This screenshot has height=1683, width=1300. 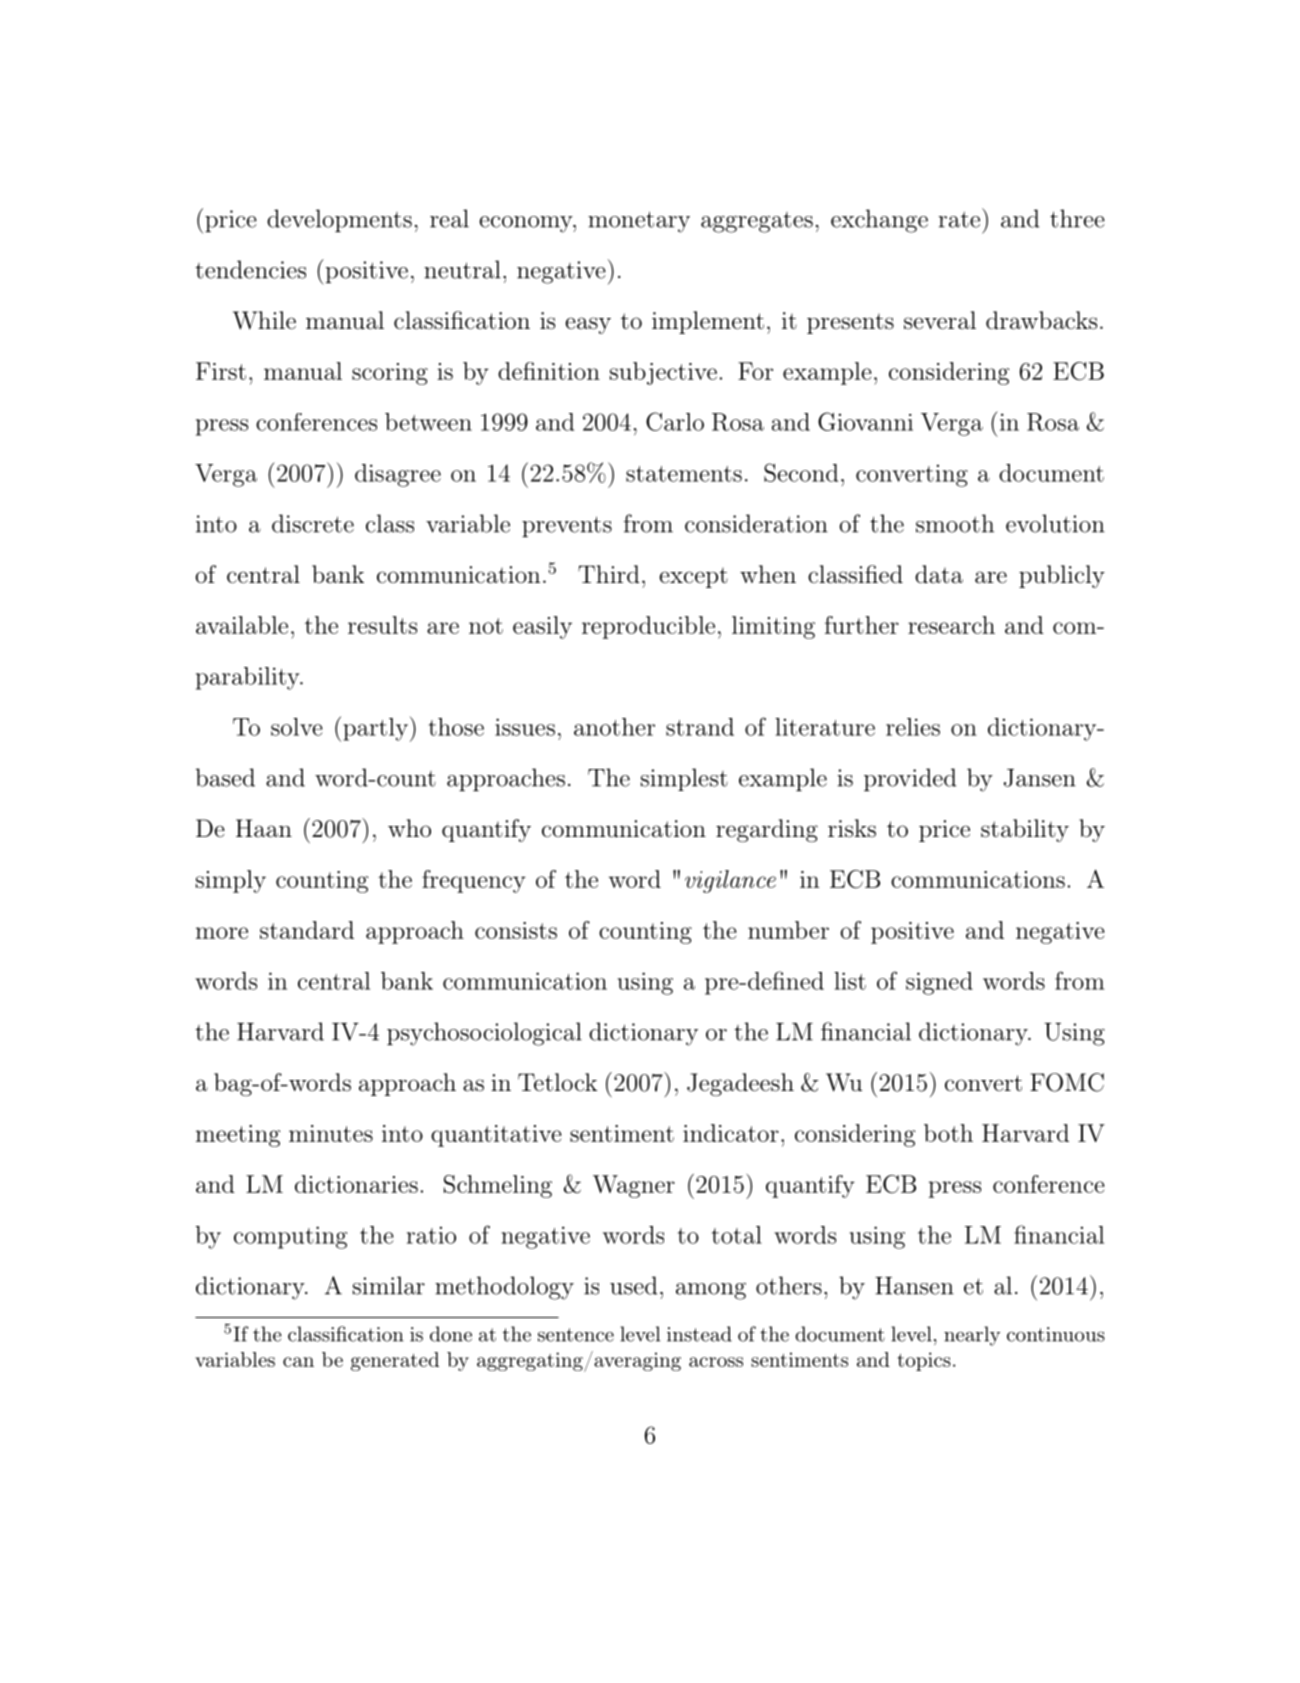 I want to click on monetary, so click(x=639, y=222).
